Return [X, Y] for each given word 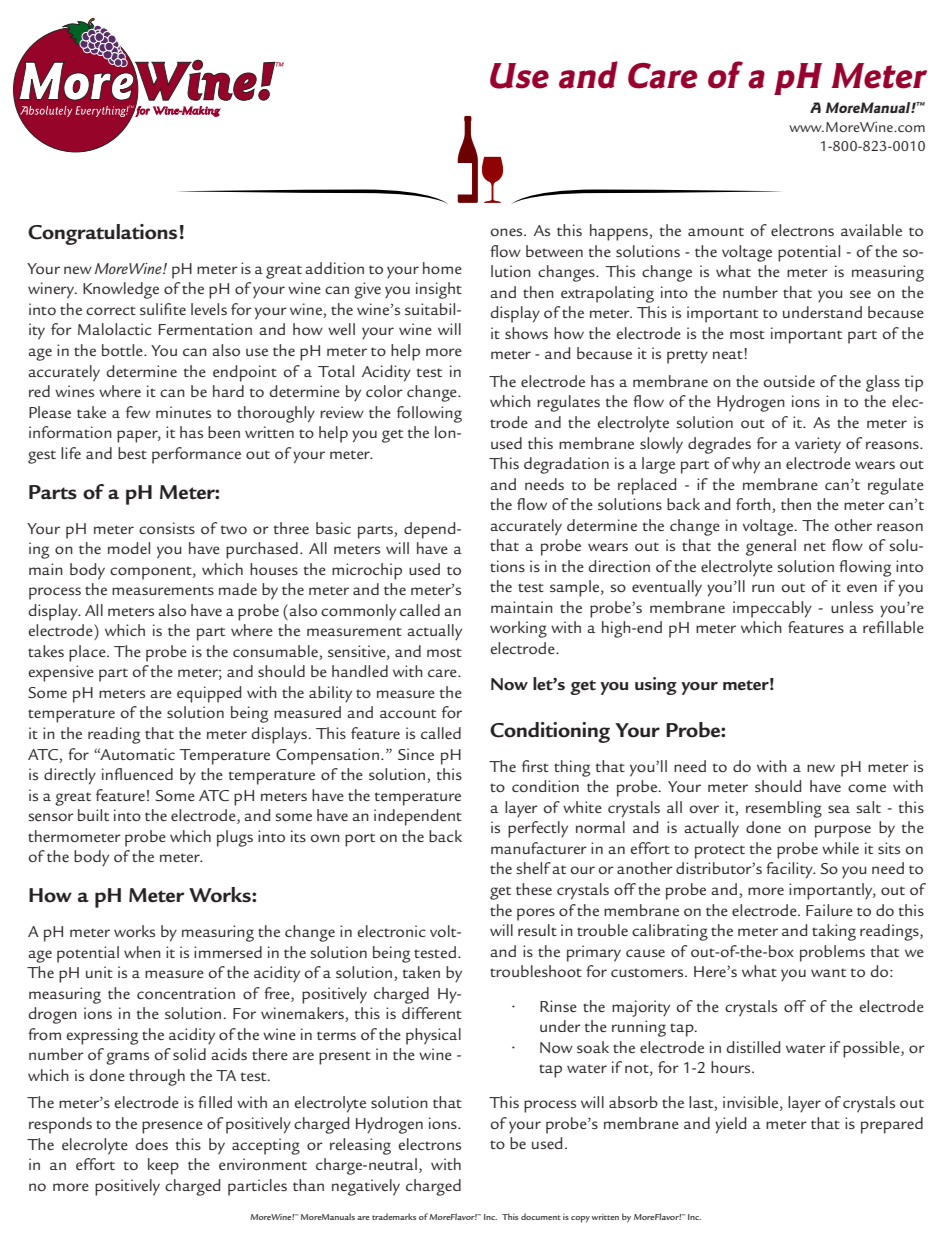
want [828, 972]
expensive [61, 673]
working [518, 629]
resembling [784, 809]
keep [163, 1166]
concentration [186, 993]
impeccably [772, 609]
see [860, 294]
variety [818, 445]
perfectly [538, 829]
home [442, 268]
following [429, 414]
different [432, 1013]
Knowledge [121, 290]
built [93, 815]
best [132, 453]
